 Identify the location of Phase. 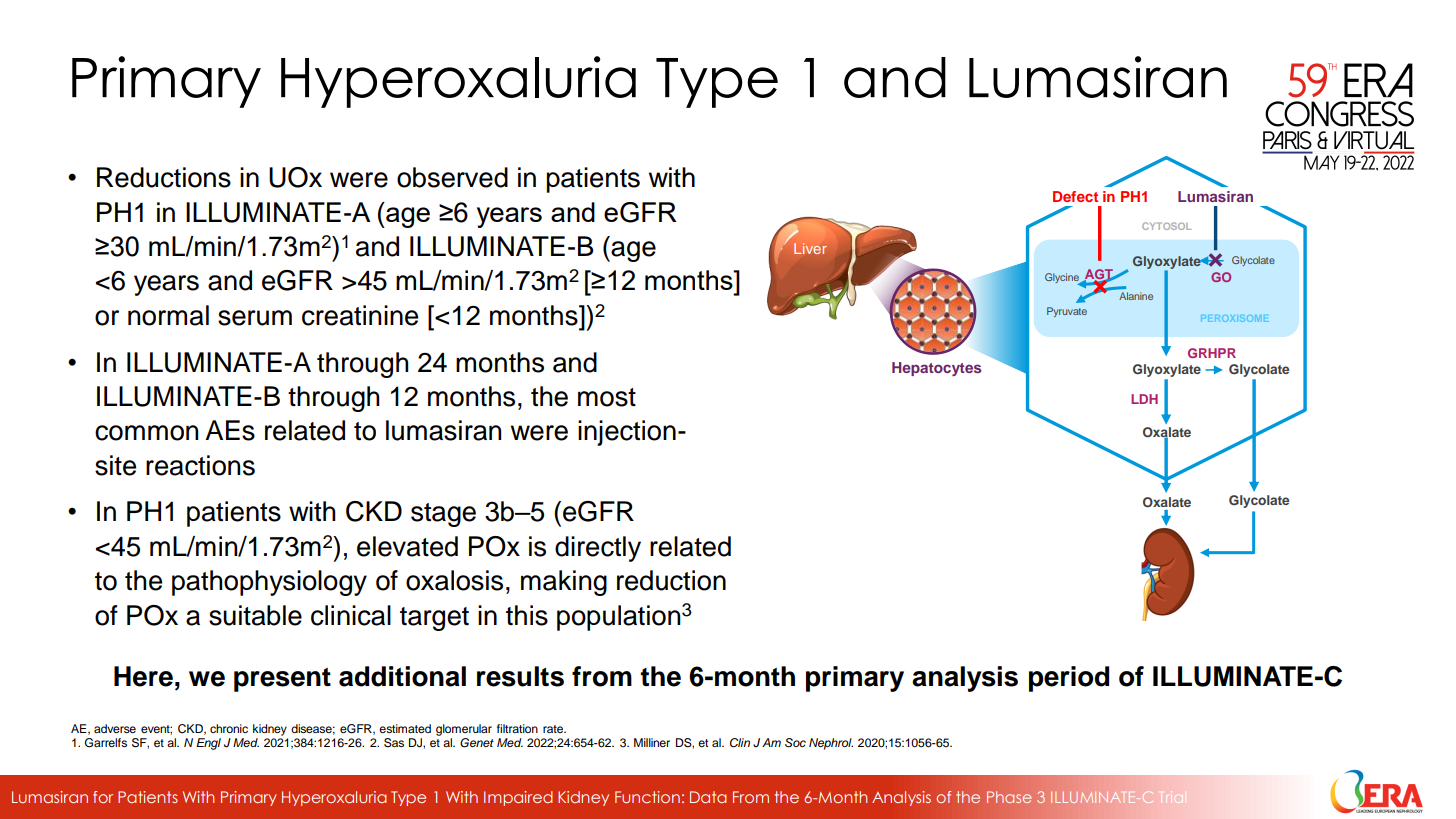
(1009, 797).
